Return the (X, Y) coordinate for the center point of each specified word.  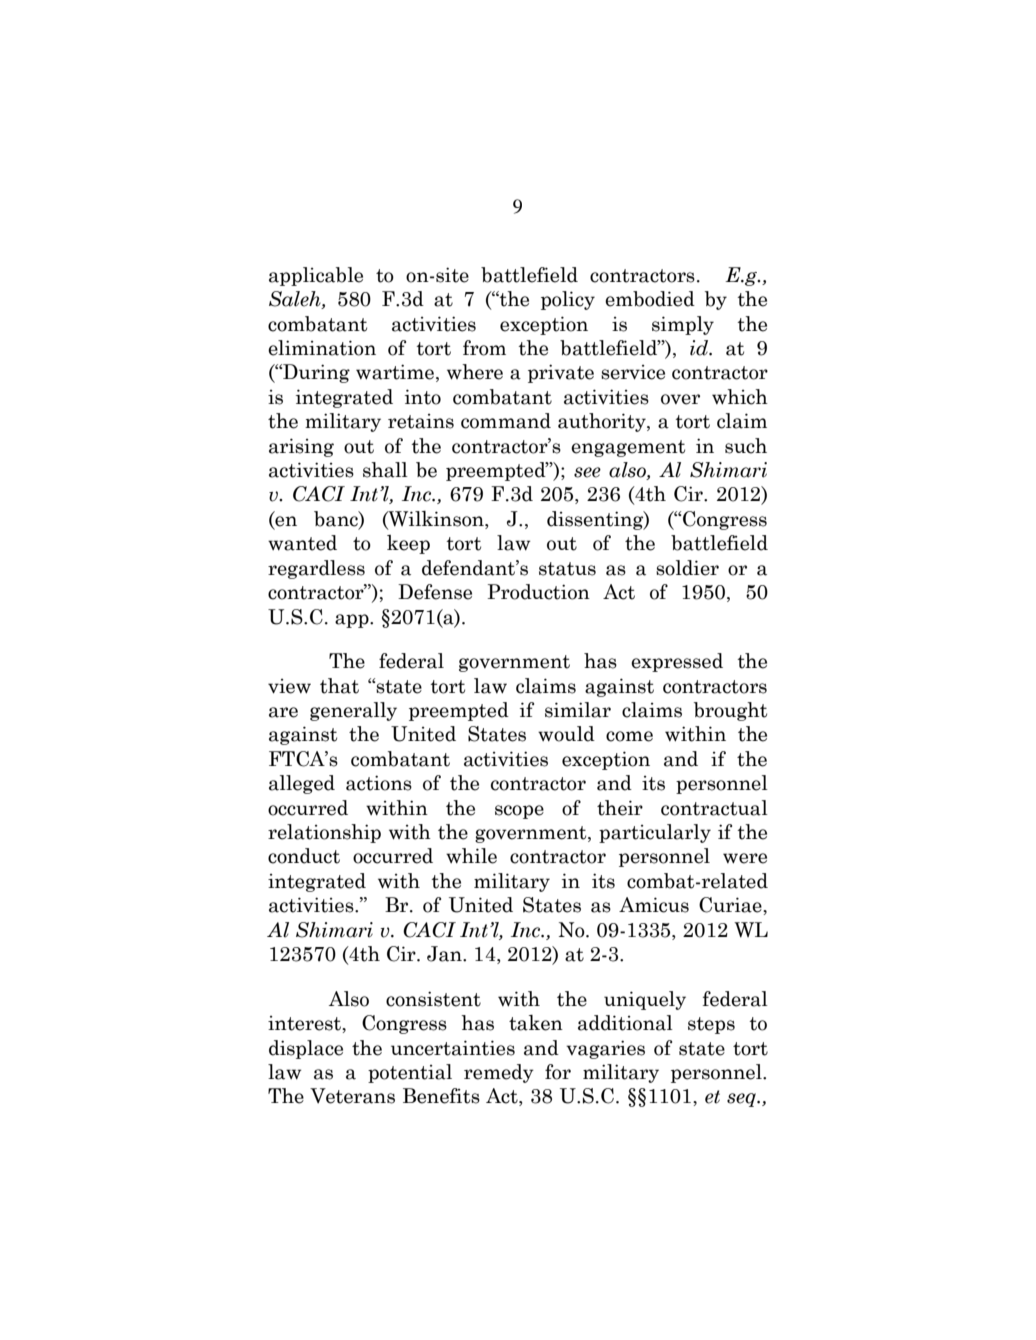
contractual (714, 808)
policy (568, 300)
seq (742, 1100)
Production (539, 592)
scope (519, 812)
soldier (687, 568)
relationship (324, 833)
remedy (499, 1073)
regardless (316, 569)
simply (683, 325)
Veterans (352, 1096)
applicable (316, 276)
